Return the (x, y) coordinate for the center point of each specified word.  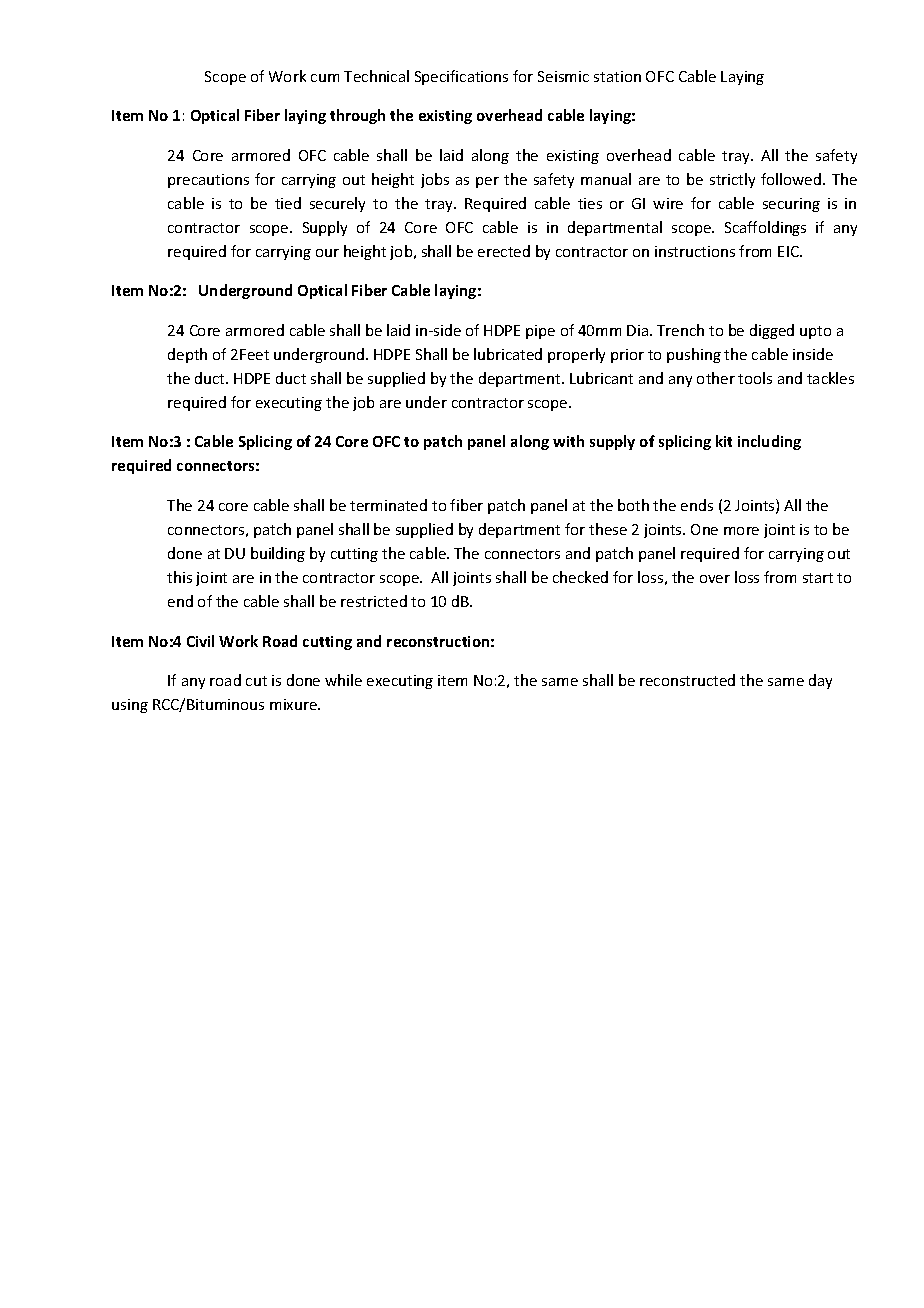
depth (187, 355)
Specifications (461, 77)
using (130, 706)
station (617, 76)
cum (325, 78)
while (343, 680)
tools (755, 378)
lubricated (508, 354)
